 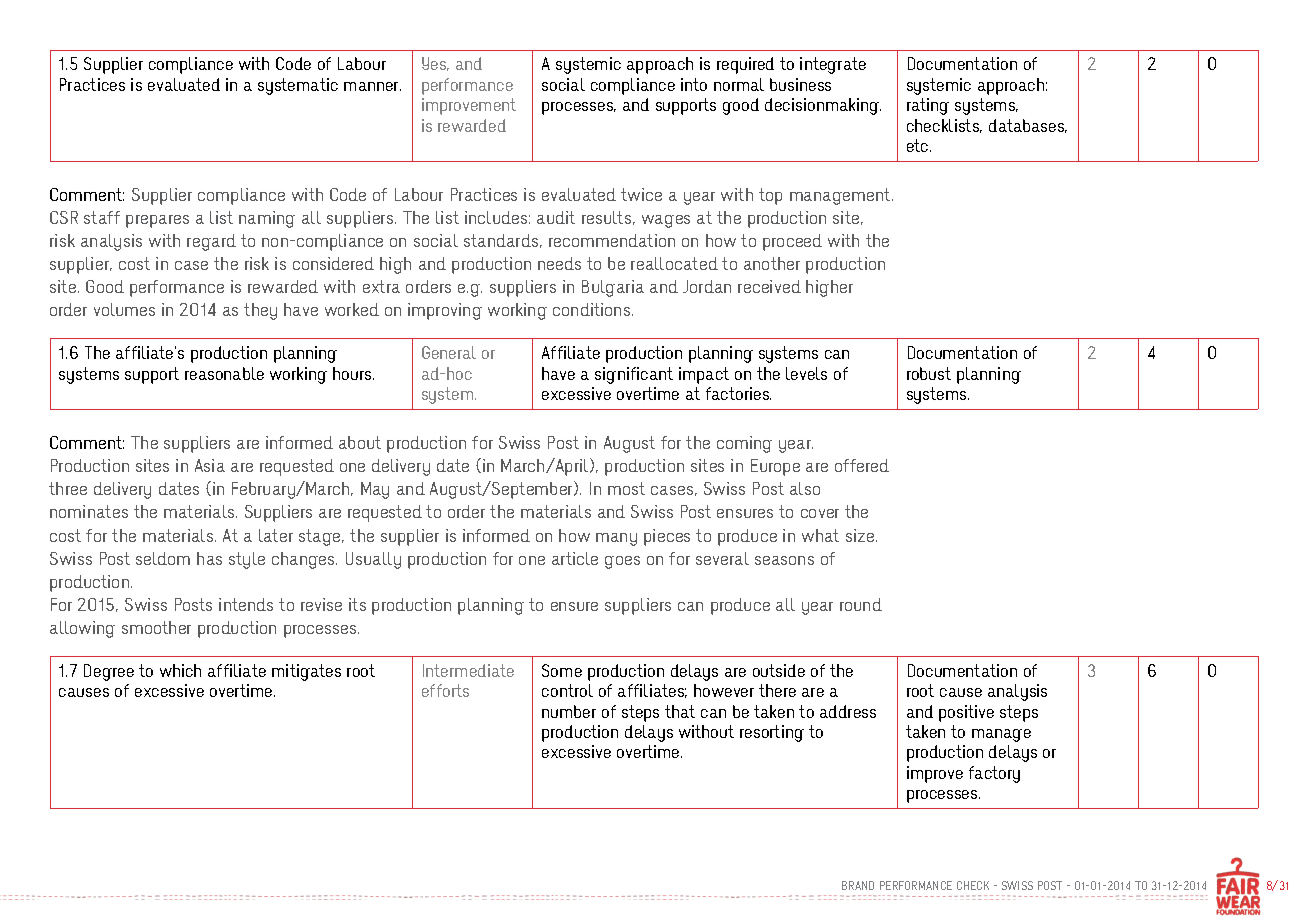 What do you see at coordinates (862, 465) in the page?
I see `offered` at bounding box center [862, 465].
